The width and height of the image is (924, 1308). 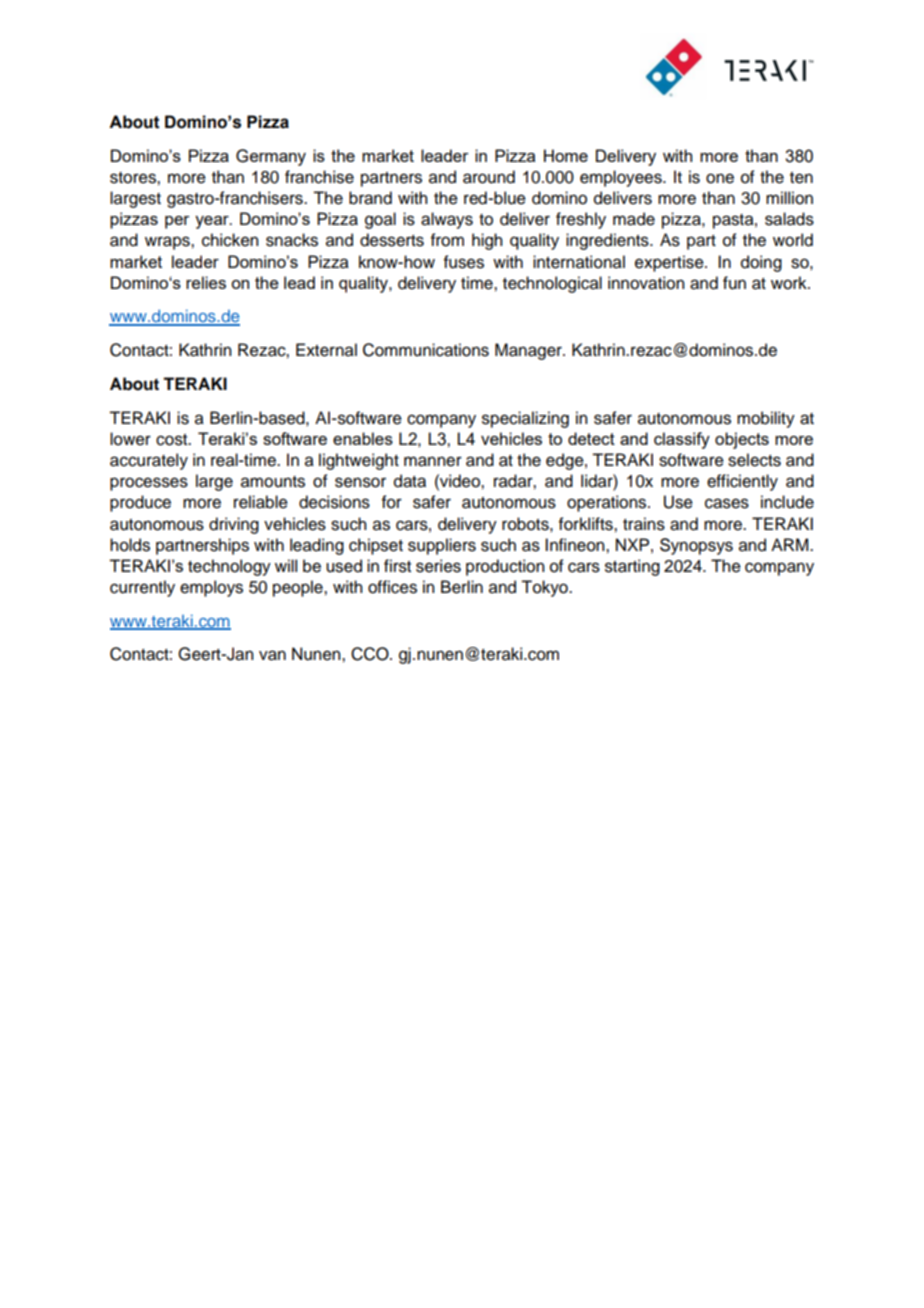 I want to click on Germany, so click(x=271, y=157).
